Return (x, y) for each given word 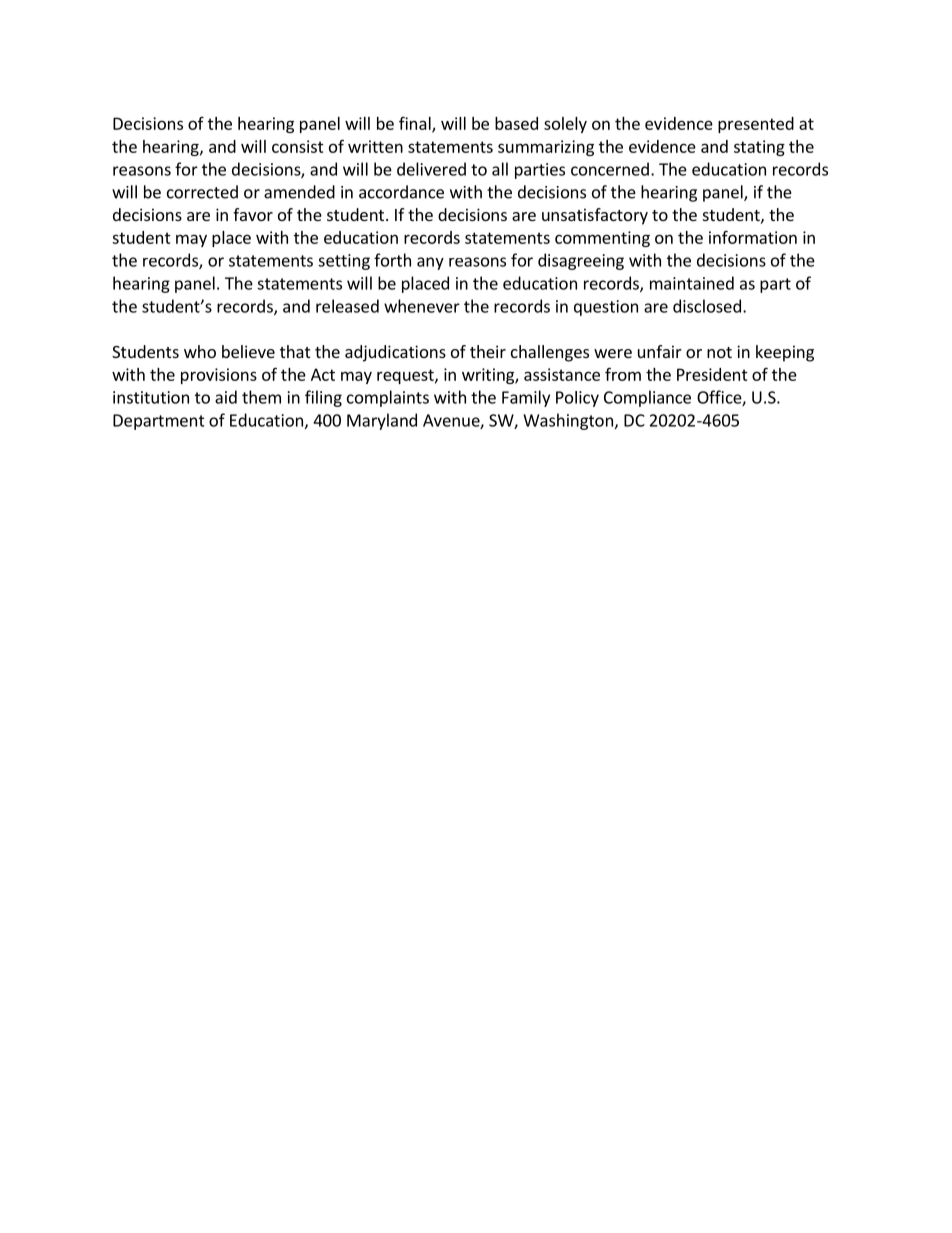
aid (226, 397)
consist (298, 146)
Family (526, 398)
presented (756, 125)
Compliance (647, 398)
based (516, 123)
